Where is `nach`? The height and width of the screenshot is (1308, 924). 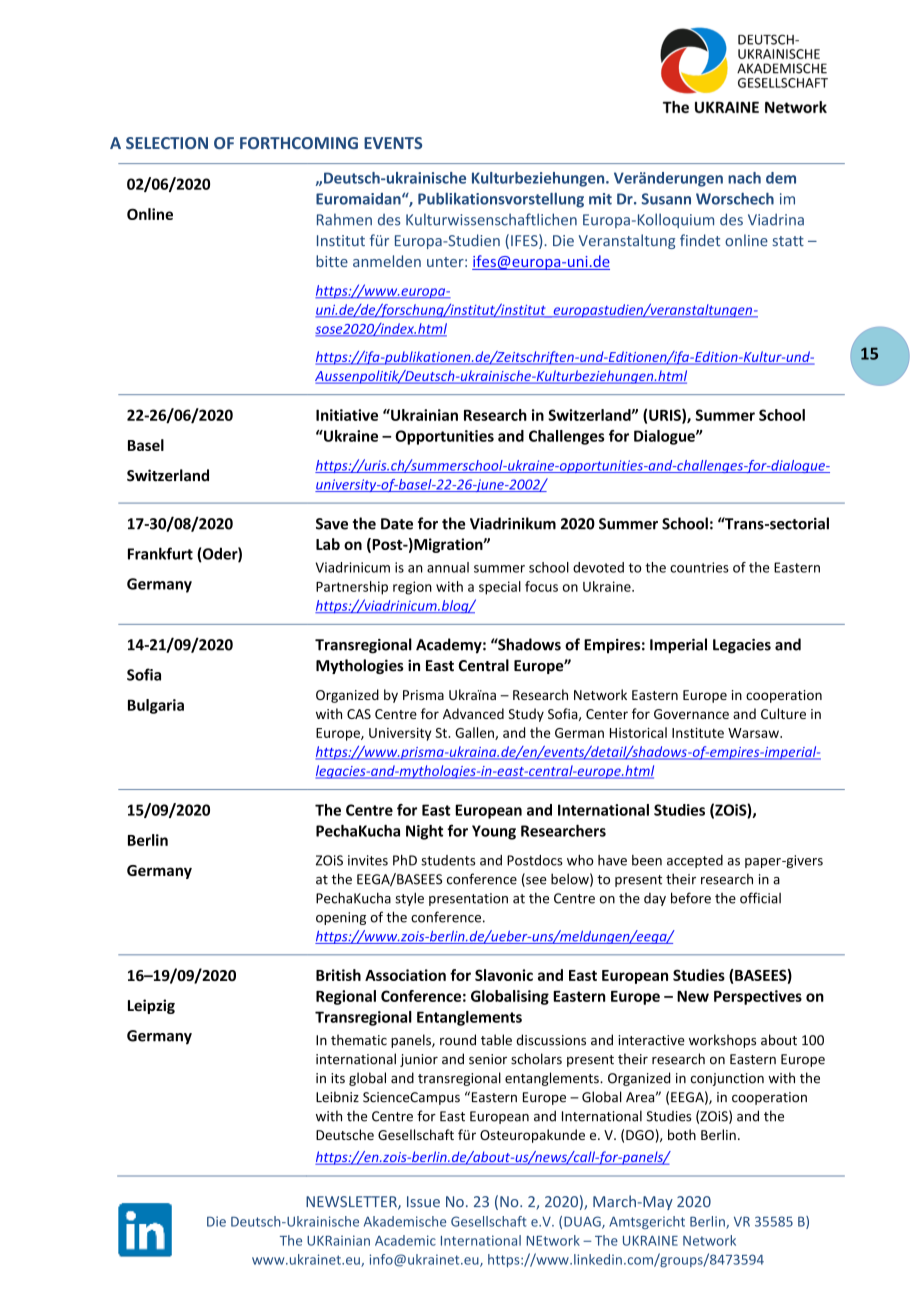 nach is located at coordinates (744, 178).
